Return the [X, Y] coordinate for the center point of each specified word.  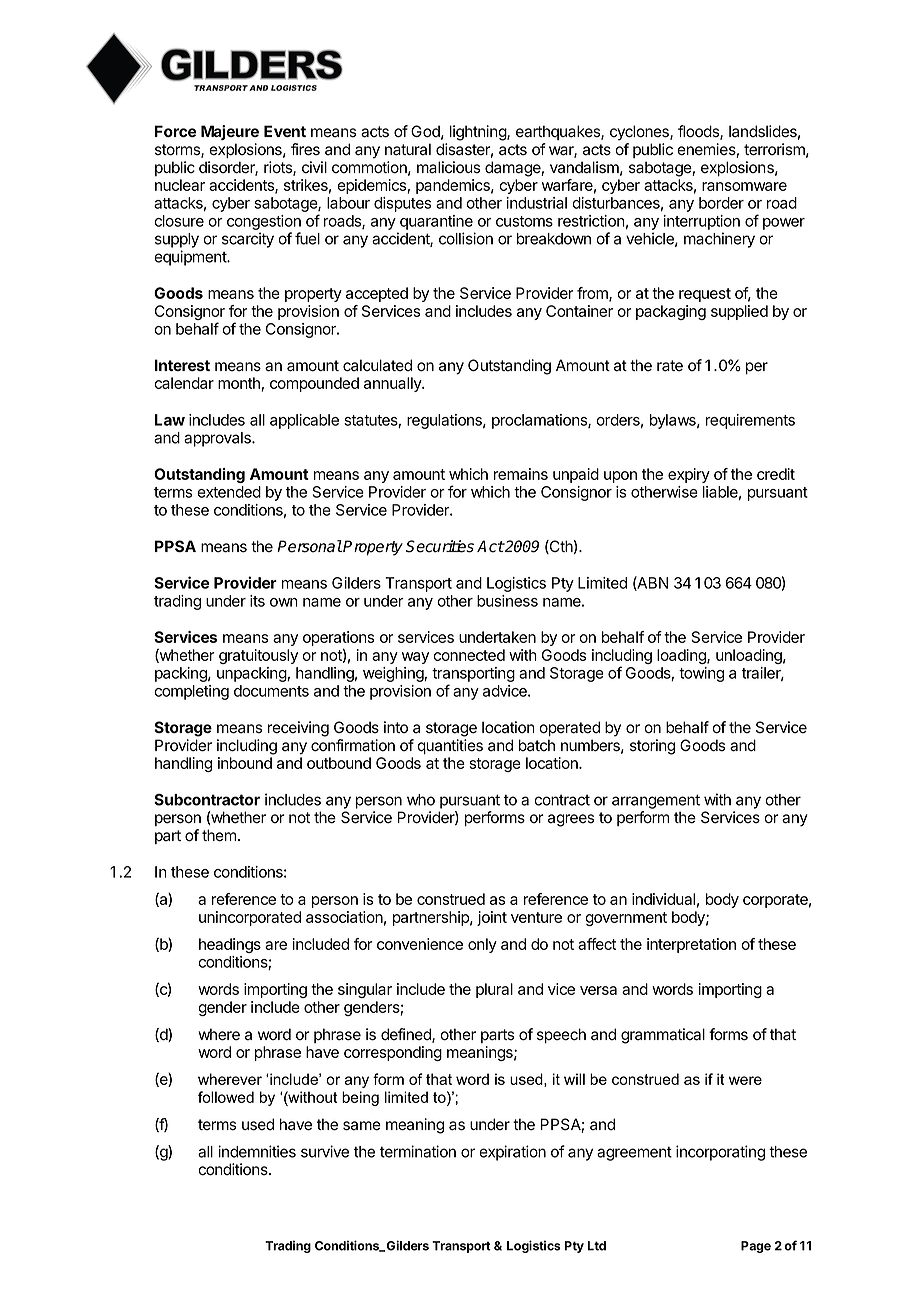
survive [325, 1151]
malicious [448, 167]
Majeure [230, 132]
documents [271, 691]
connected [469, 655]
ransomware [744, 186]
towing [701, 674]
